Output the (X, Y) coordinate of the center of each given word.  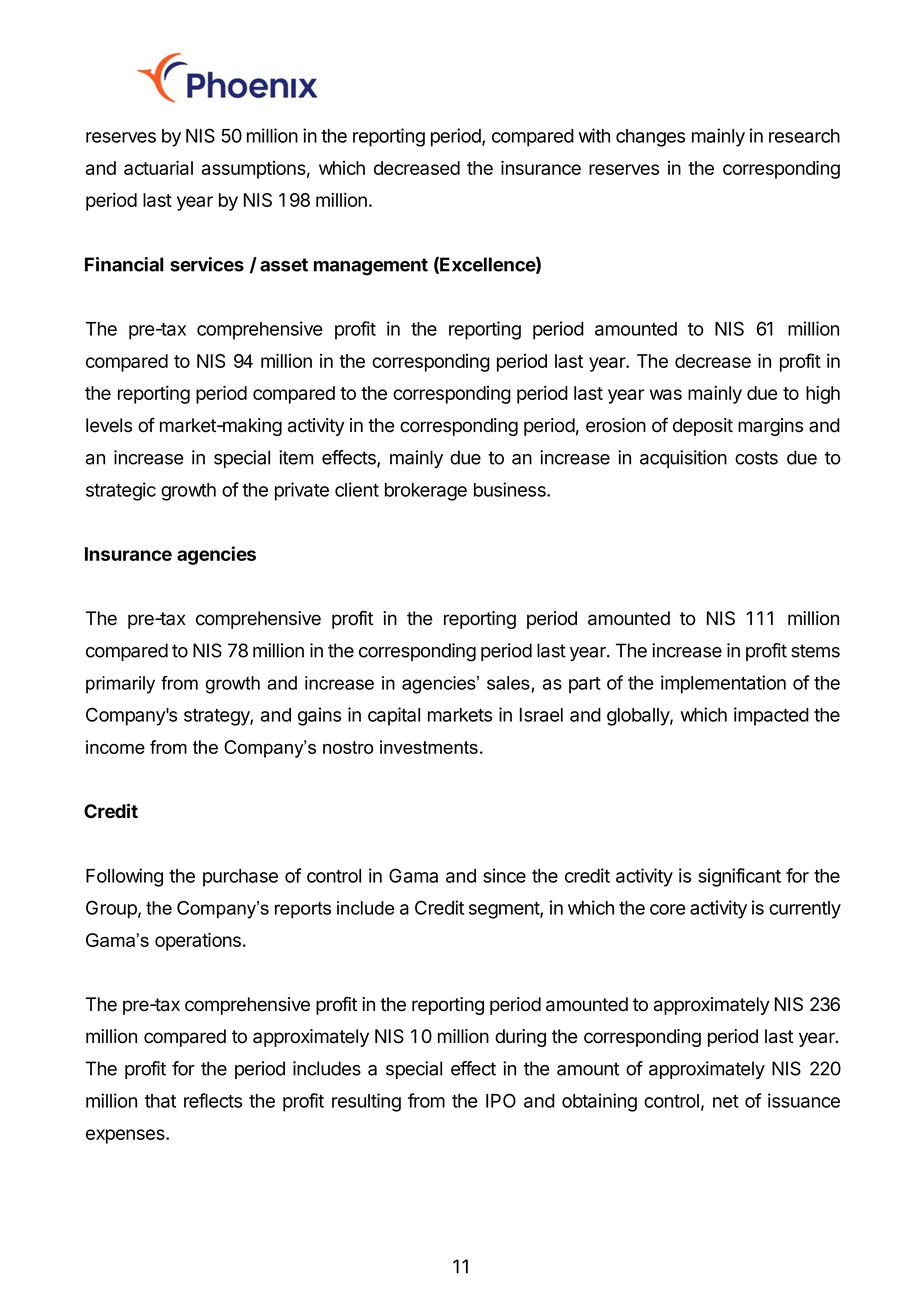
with (594, 135)
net (726, 1101)
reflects (213, 1100)
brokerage (426, 492)
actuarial (158, 167)
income (115, 747)
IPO (501, 1100)
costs (756, 458)
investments (429, 747)
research (804, 136)
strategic (121, 491)
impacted (771, 716)
